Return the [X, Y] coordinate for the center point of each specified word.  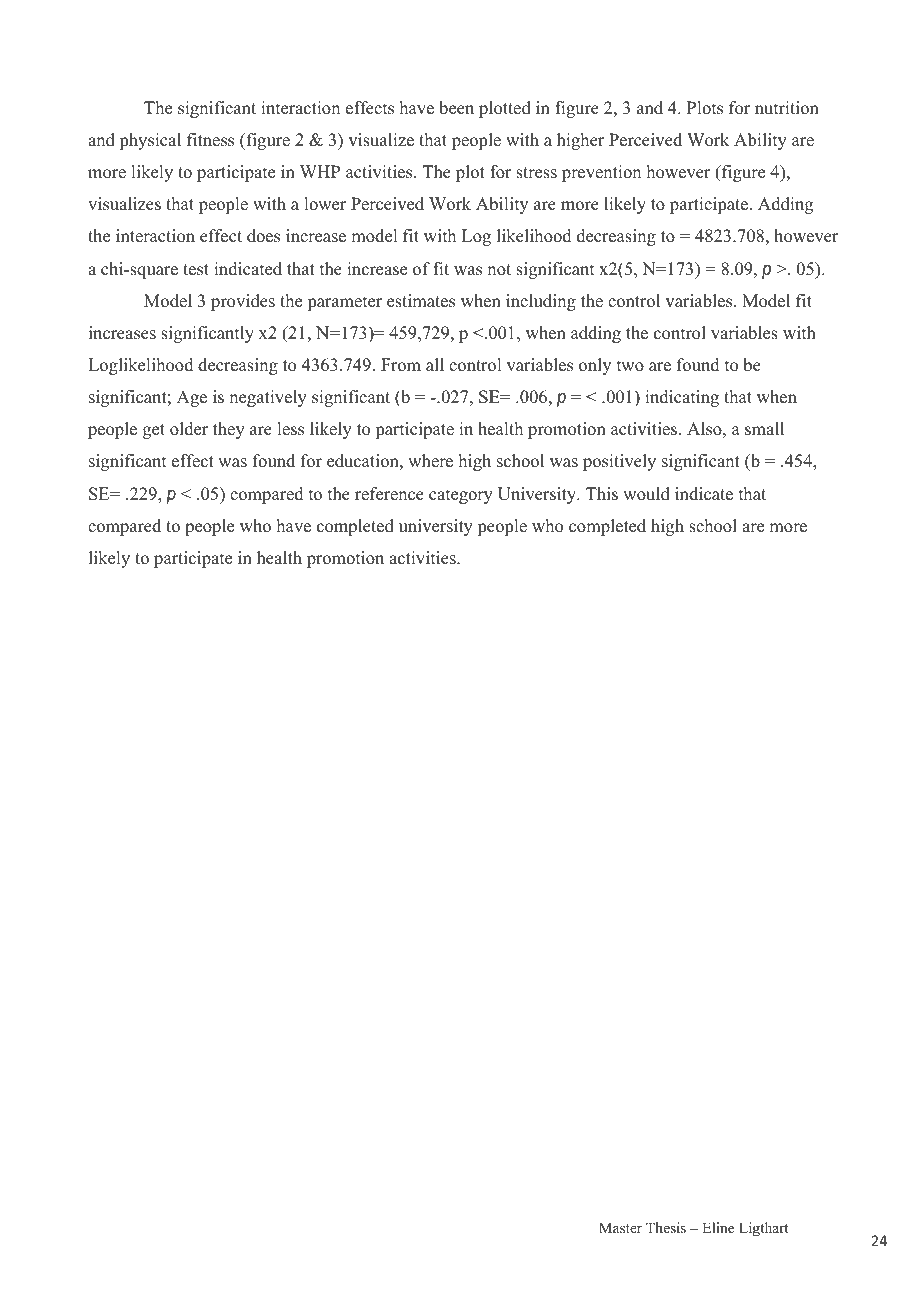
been [456, 108]
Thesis [666, 1227]
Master [620, 1227]
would [646, 494]
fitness [210, 140]
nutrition [787, 108]
